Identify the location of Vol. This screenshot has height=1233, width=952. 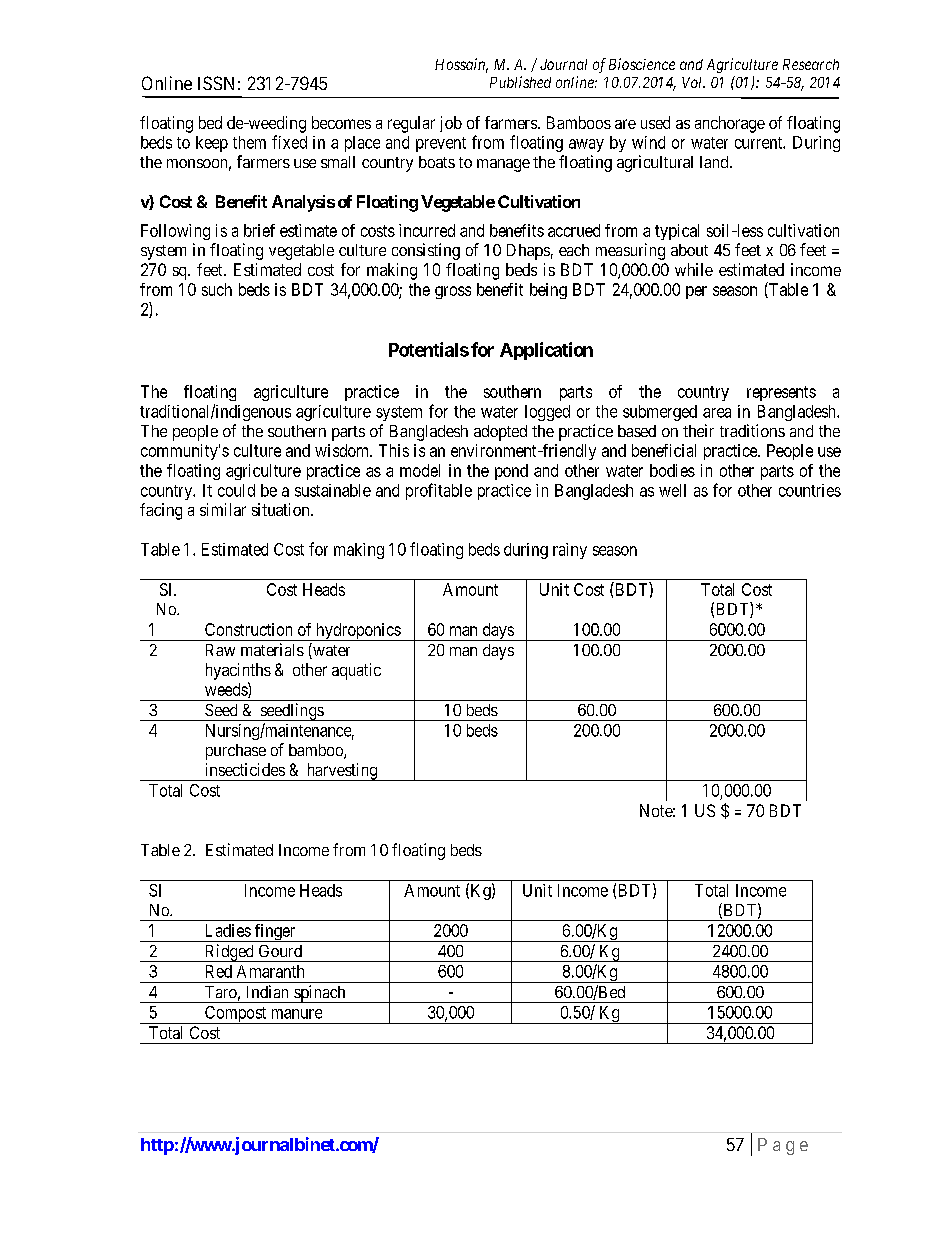
(693, 82).
